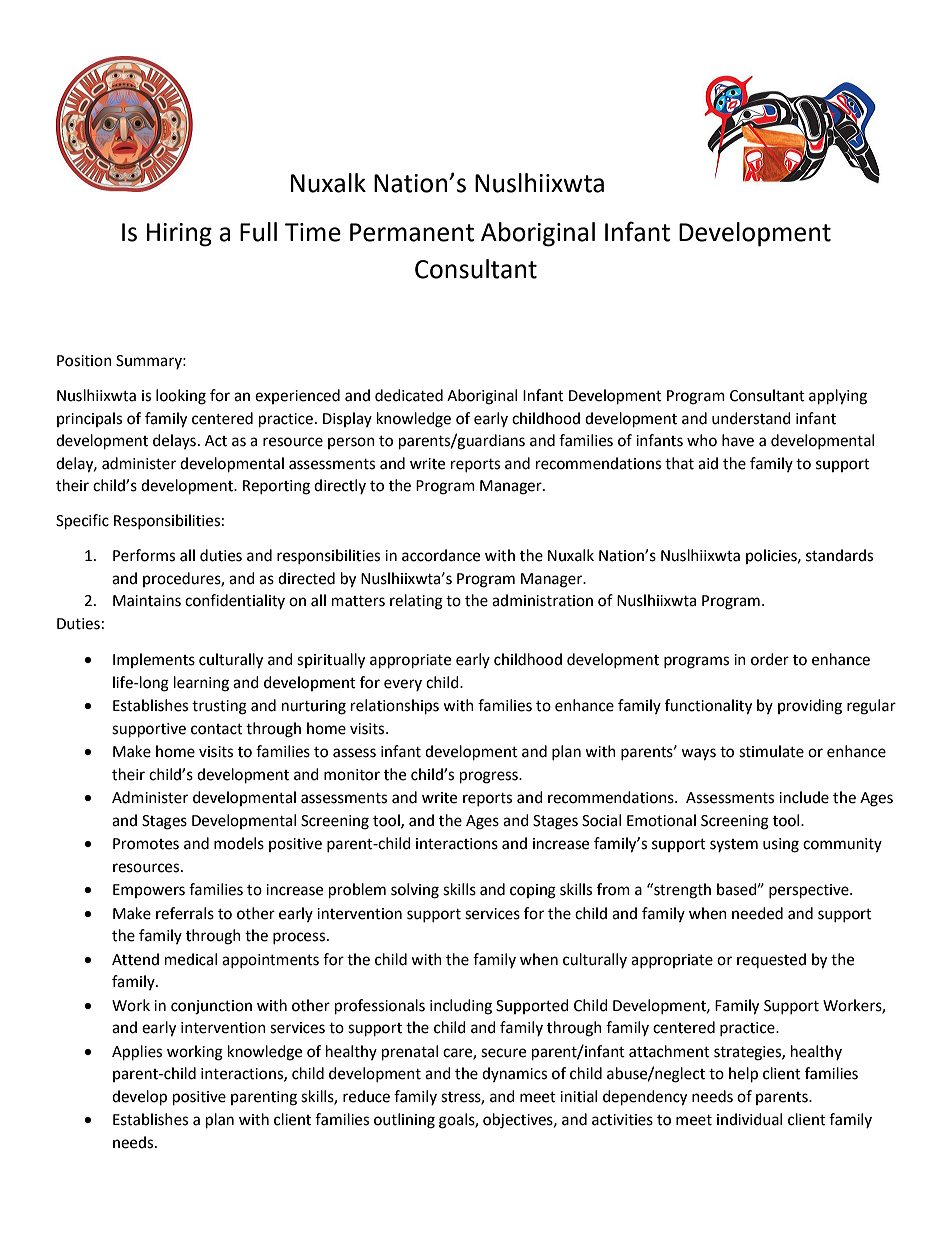 This screenshot has width=952, height=1233. I want to click on order, so click(770, 659).
